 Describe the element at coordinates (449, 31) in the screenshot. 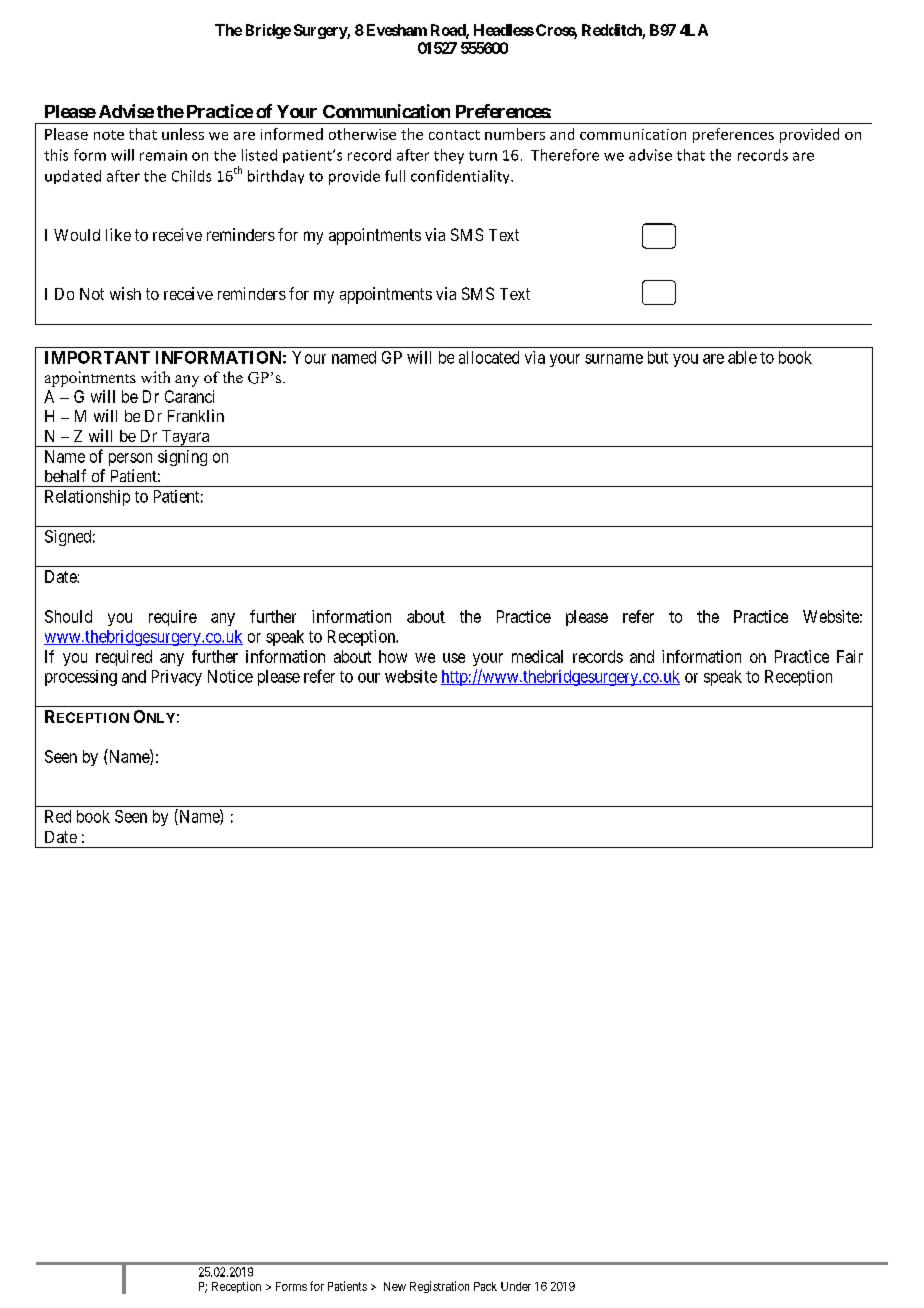

I see `Road` at that location.
